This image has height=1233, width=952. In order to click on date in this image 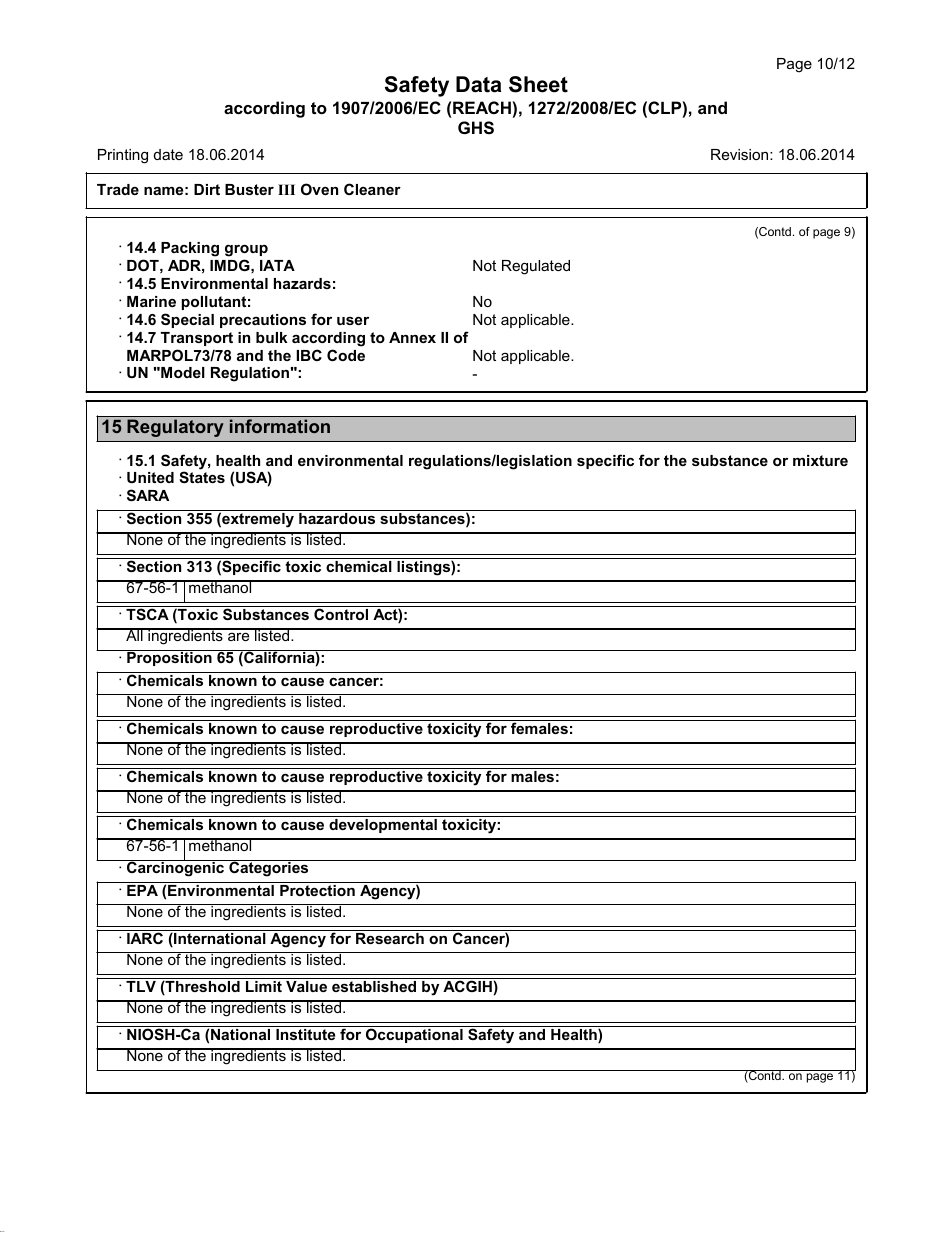, I will do `click(168, 154)`.
